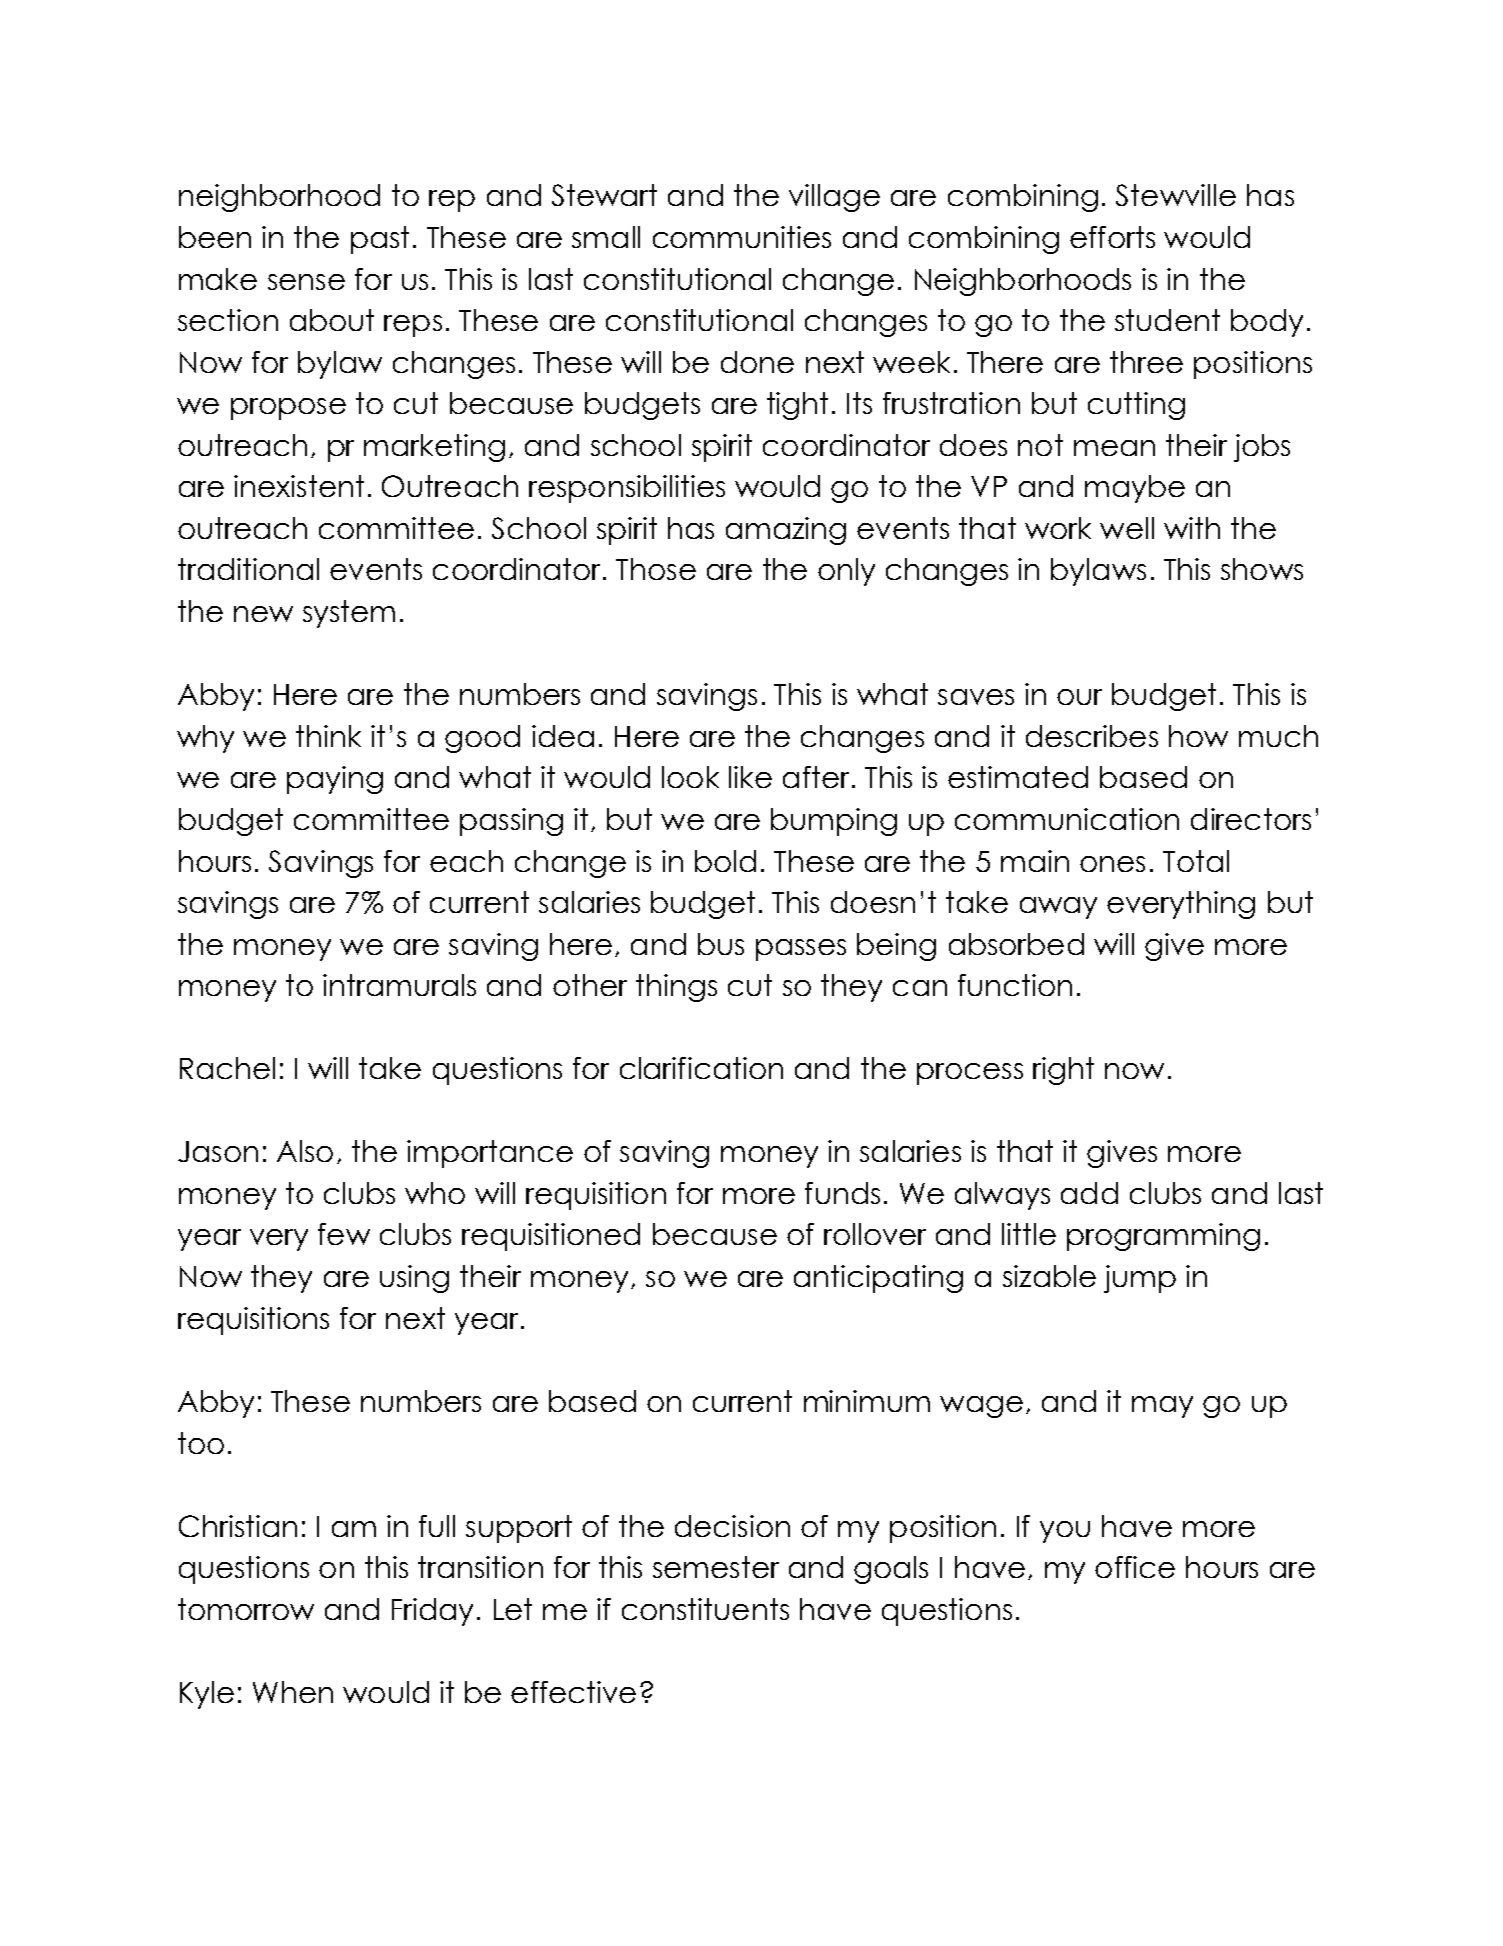 This screenshot has width=1503, height=1946. Describe the element at coordinates (227, 1068) in the screenshot. I see `Rachel` at that location.
